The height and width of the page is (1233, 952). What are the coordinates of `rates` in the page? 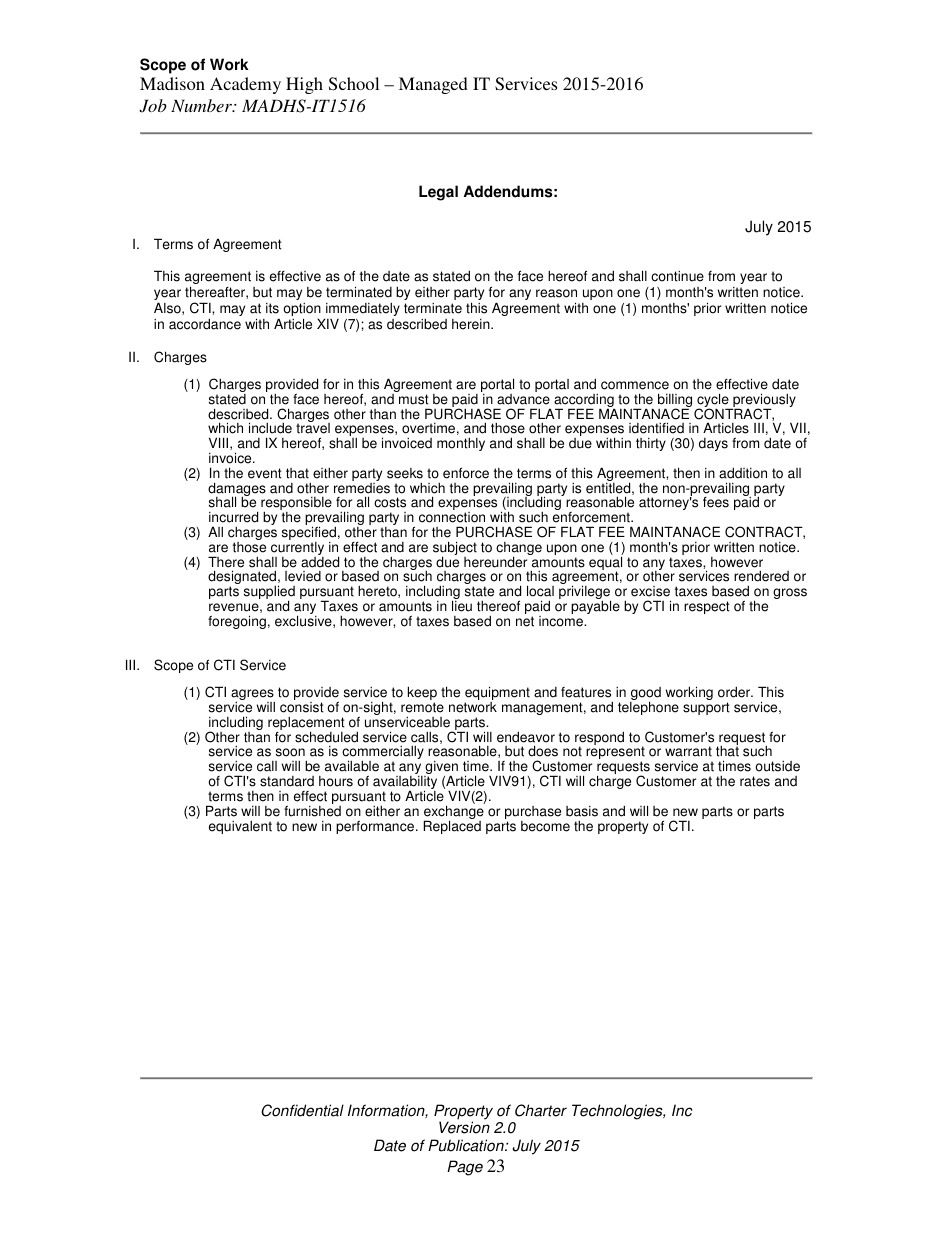 It's located at (755, 781).
